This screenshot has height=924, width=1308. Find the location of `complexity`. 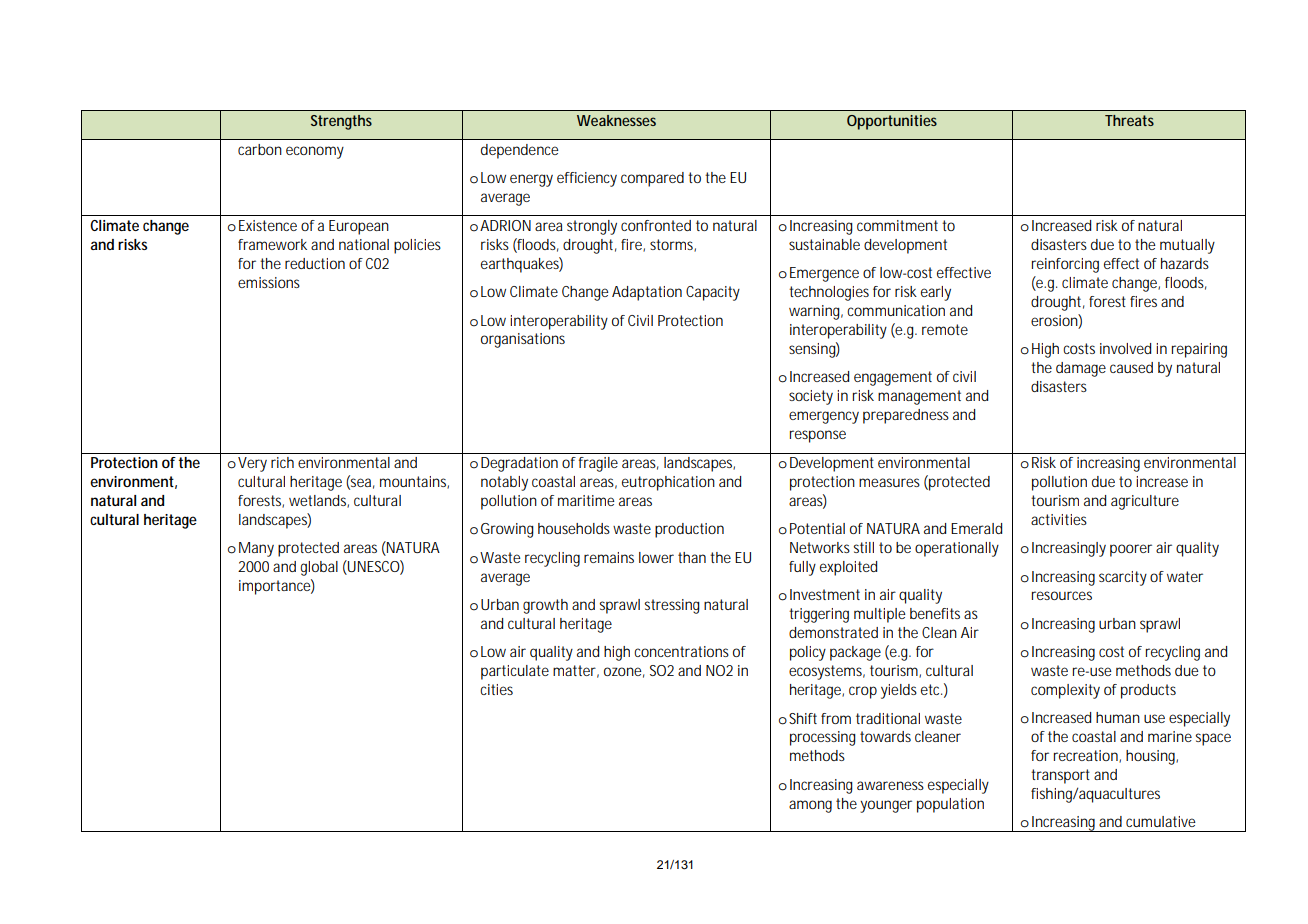

complexity is located at coordinates (1065, 691).
